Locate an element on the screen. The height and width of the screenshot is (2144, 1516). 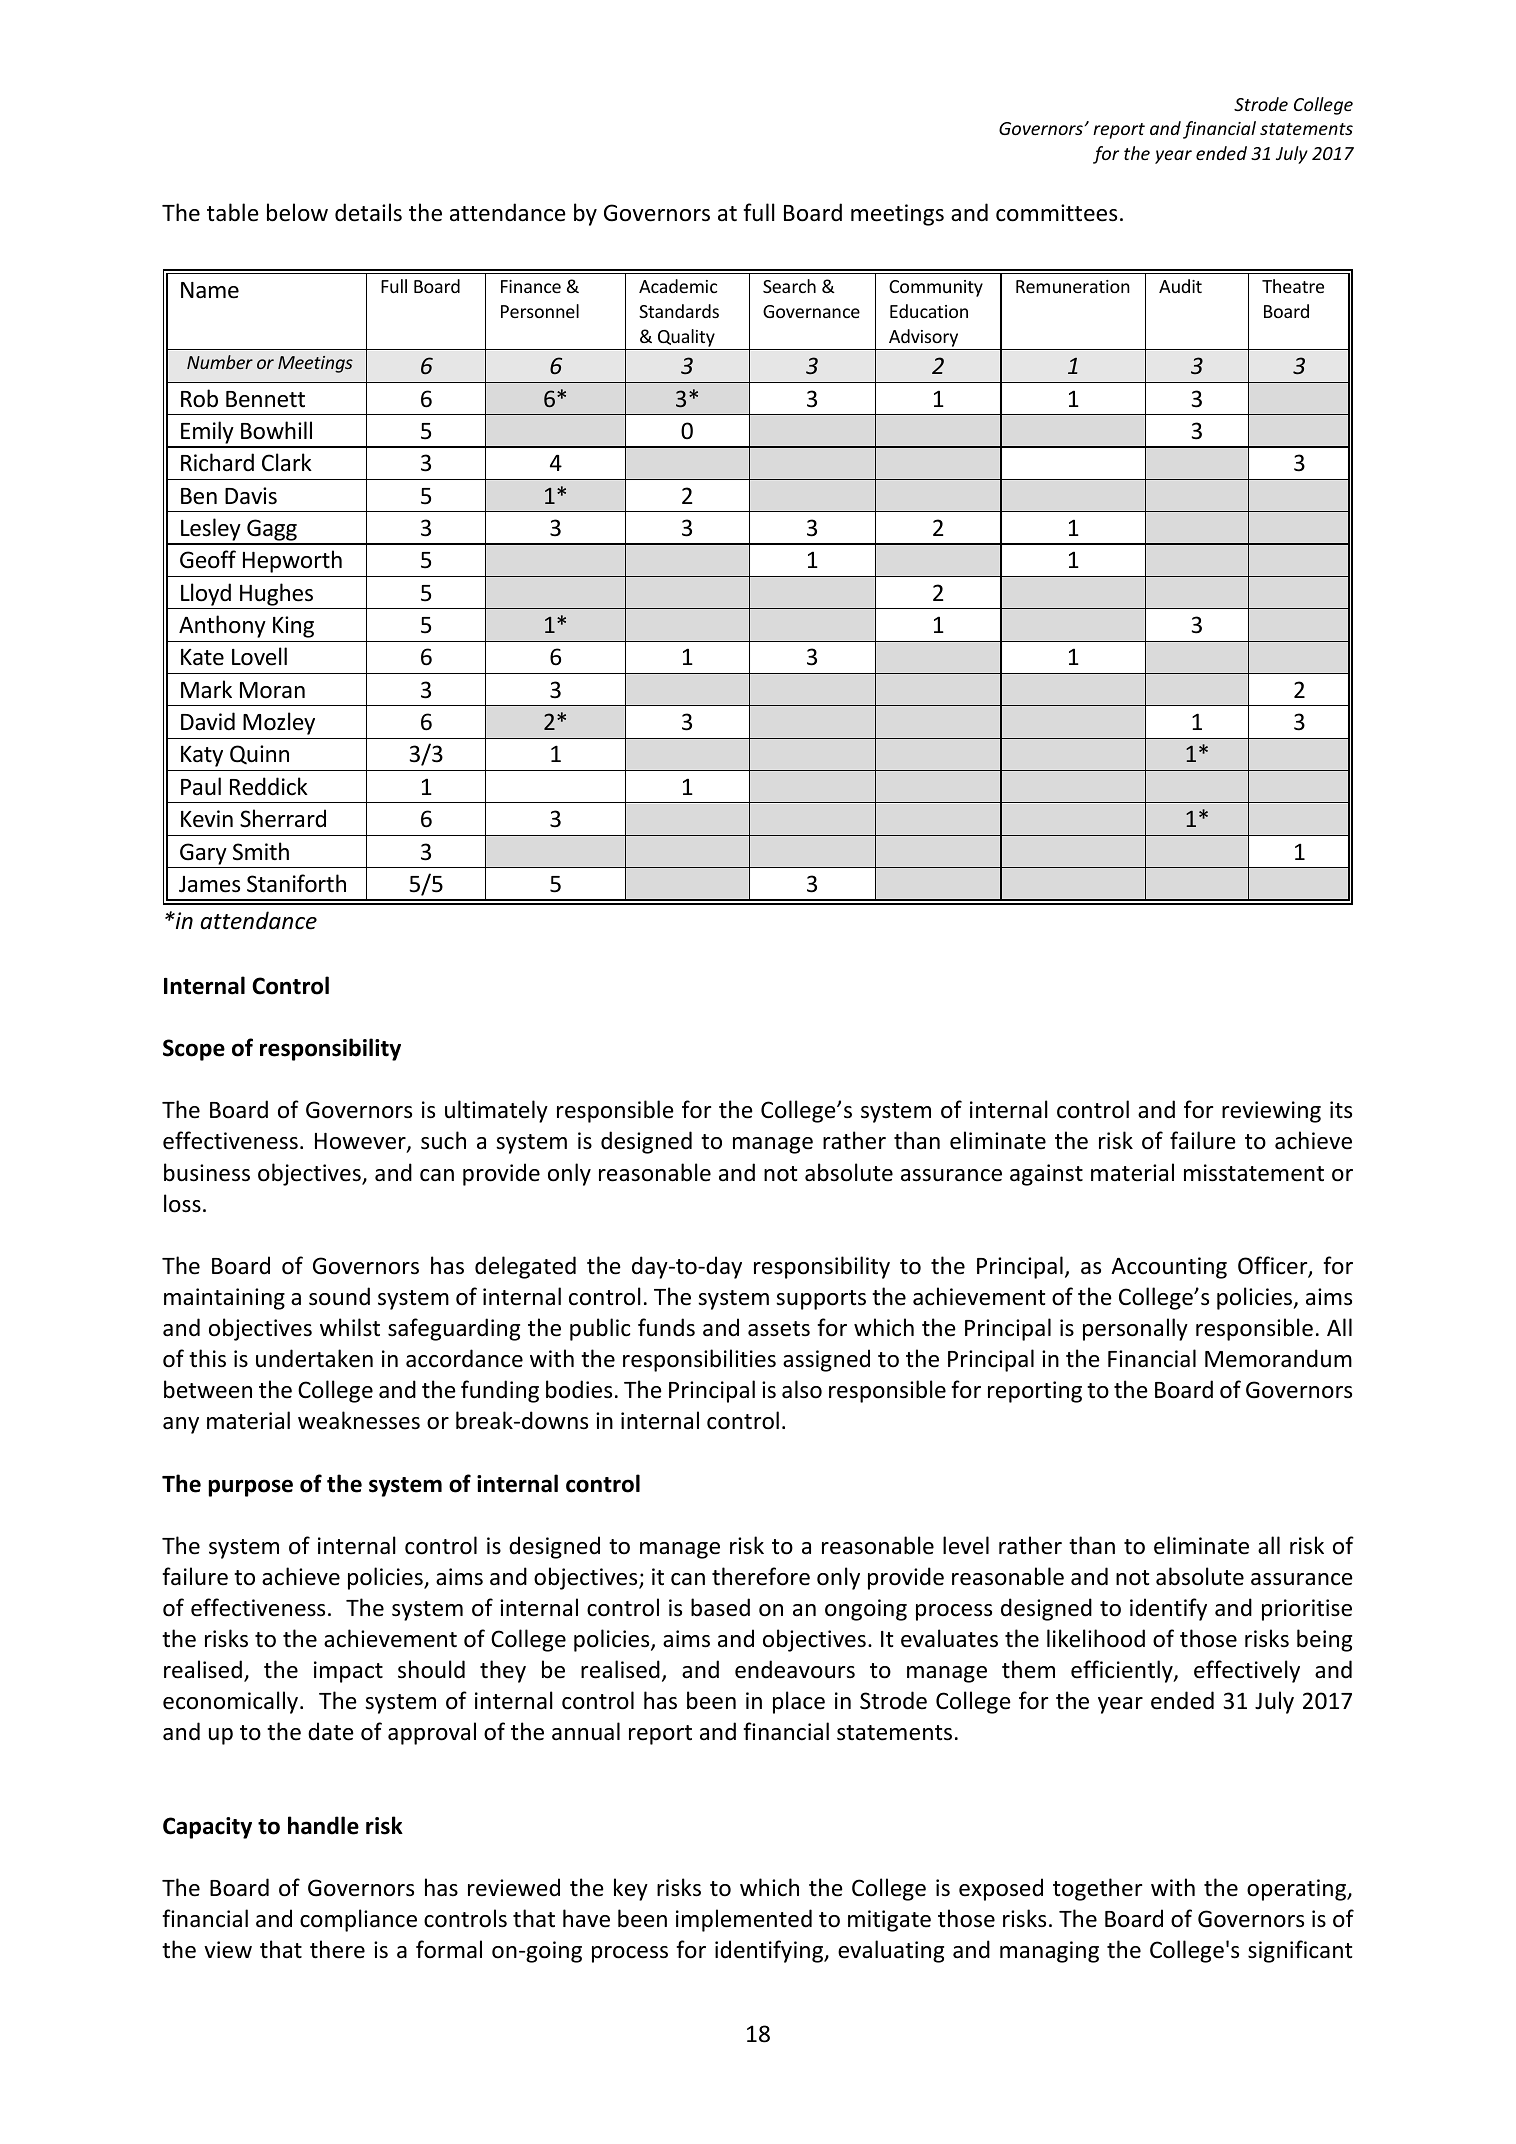
ultimately is located at coordinates (496, 1111).
